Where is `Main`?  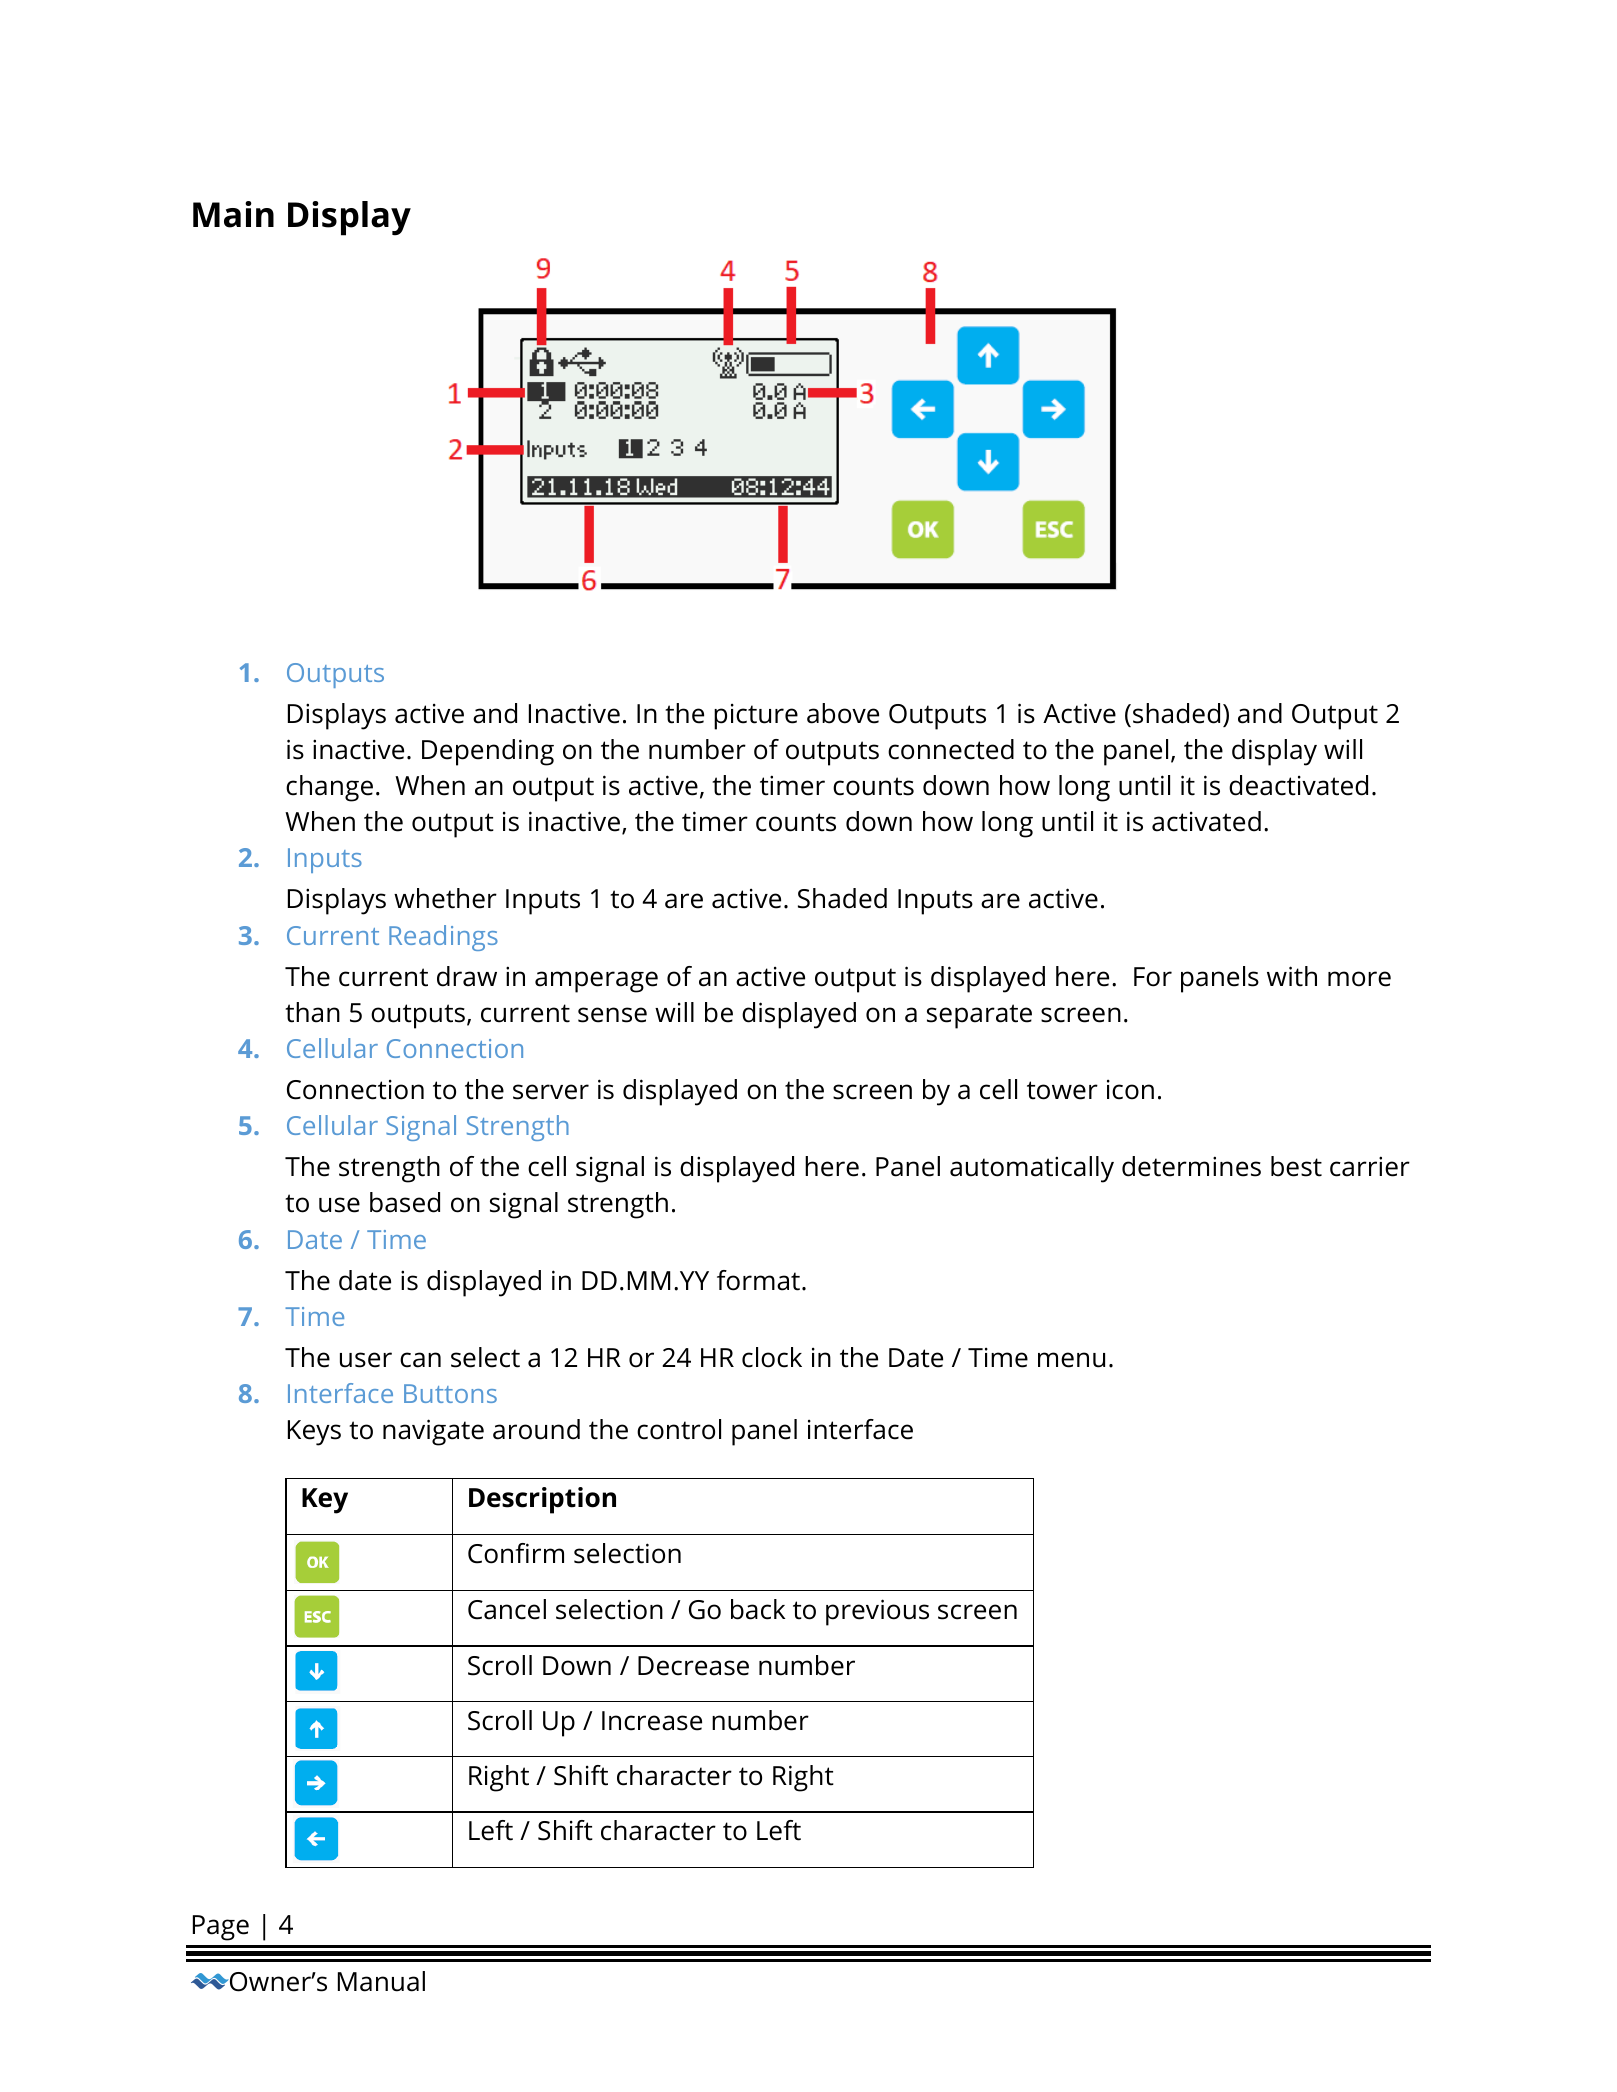 Main is located at coordinates (233, 214).
